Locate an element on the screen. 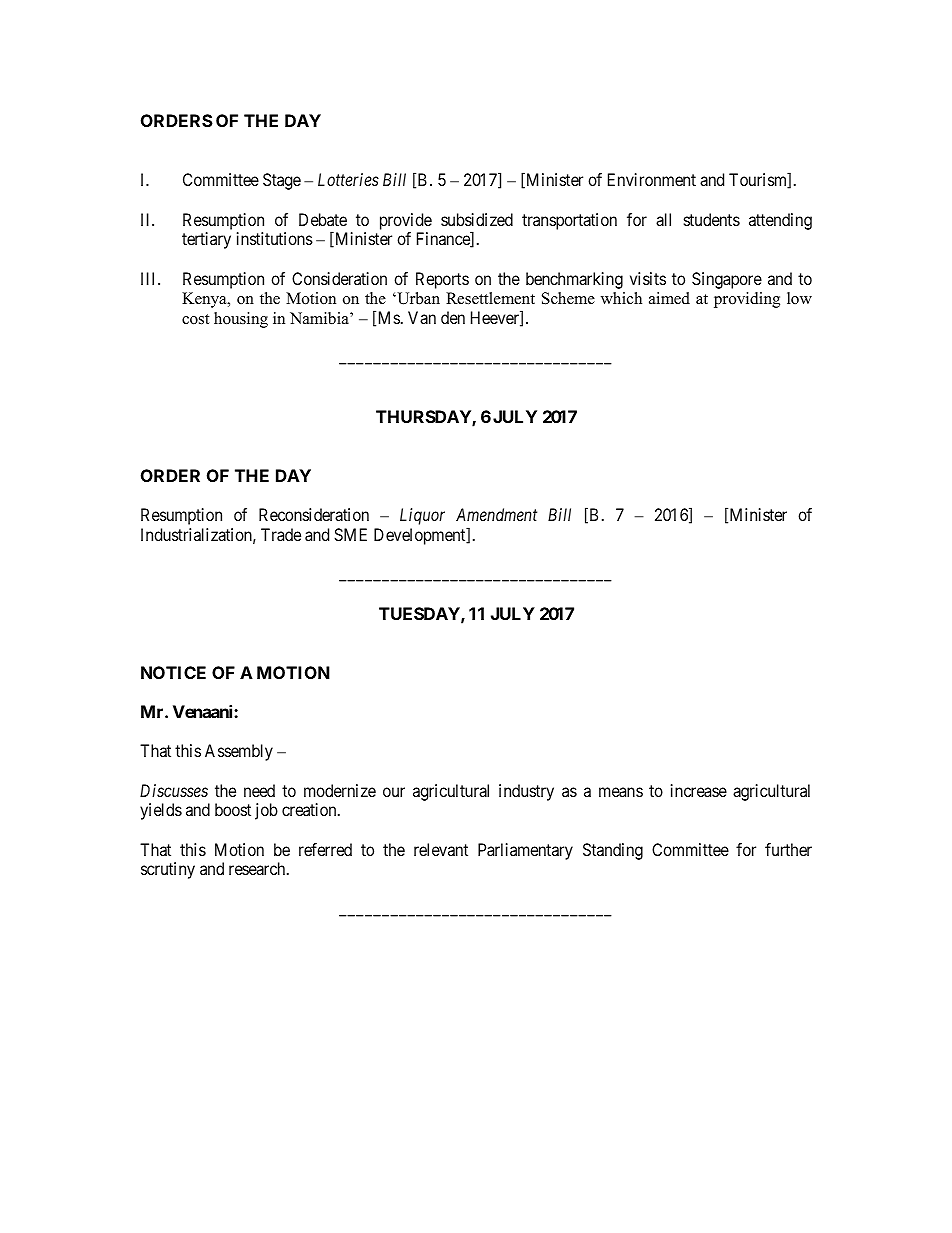 This screenshot has height=1233, width=952. Amendment is located at coordinates (496, 514).
